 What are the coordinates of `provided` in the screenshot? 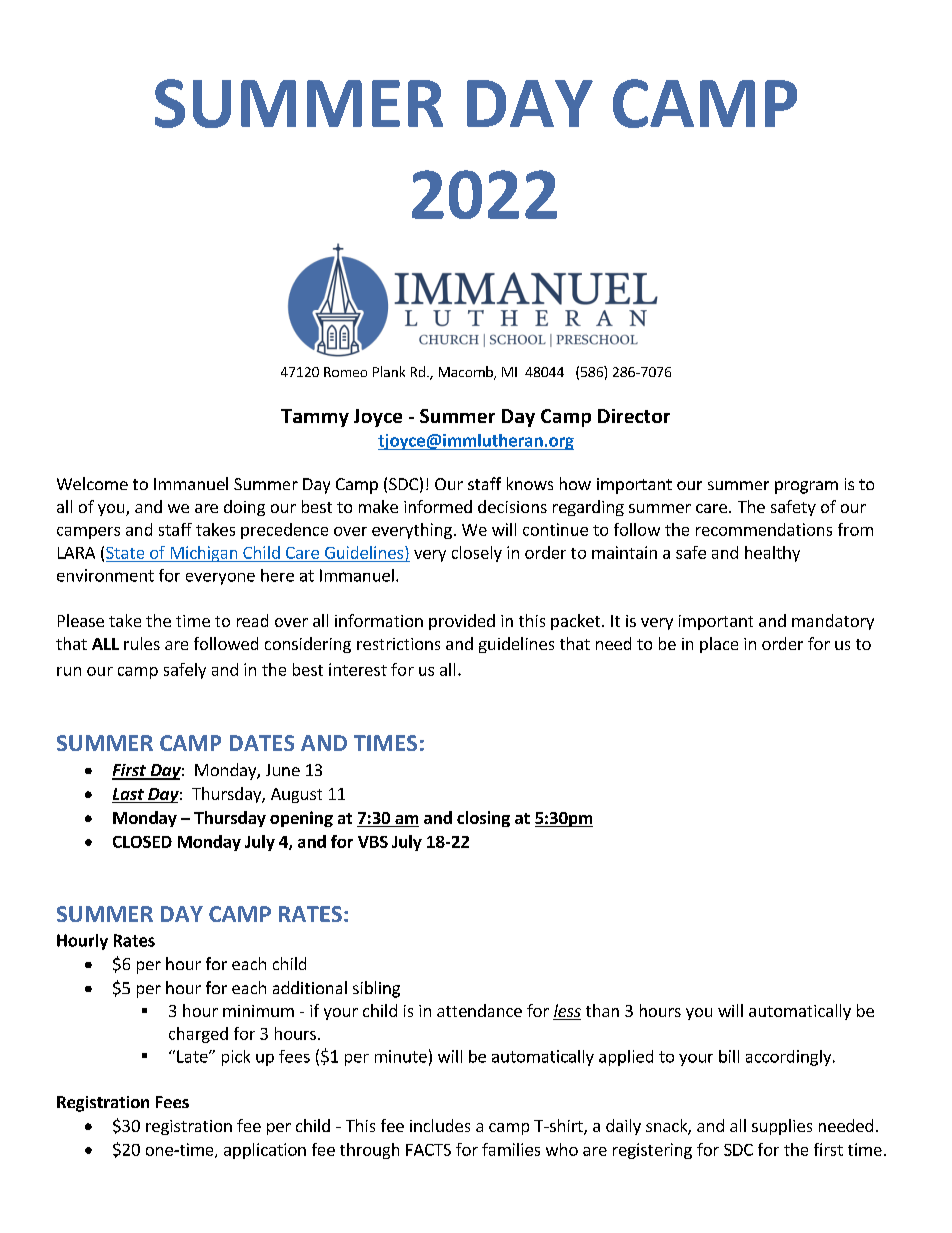 It's located at (462, 622).
